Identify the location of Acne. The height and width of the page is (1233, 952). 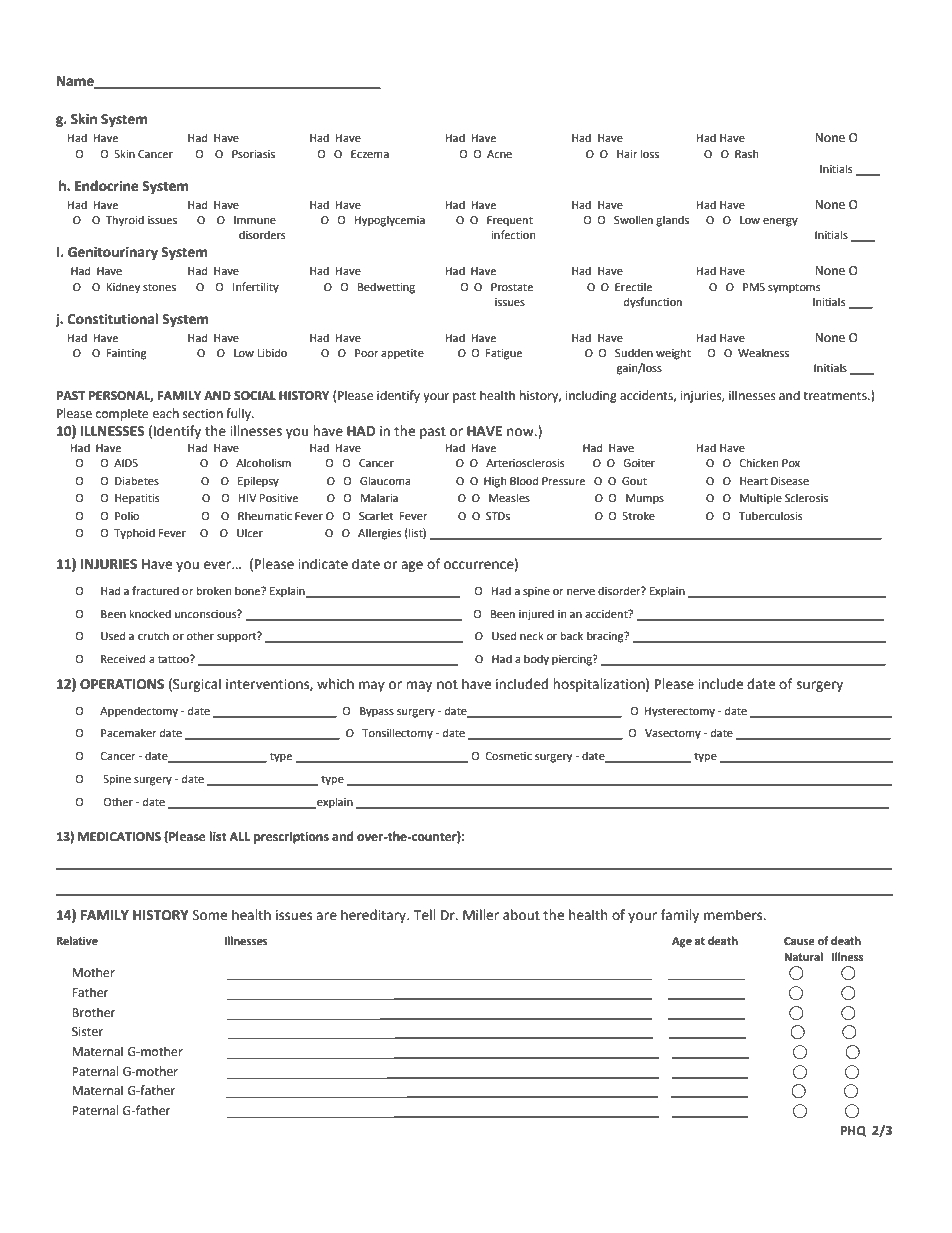
(499, 154).
